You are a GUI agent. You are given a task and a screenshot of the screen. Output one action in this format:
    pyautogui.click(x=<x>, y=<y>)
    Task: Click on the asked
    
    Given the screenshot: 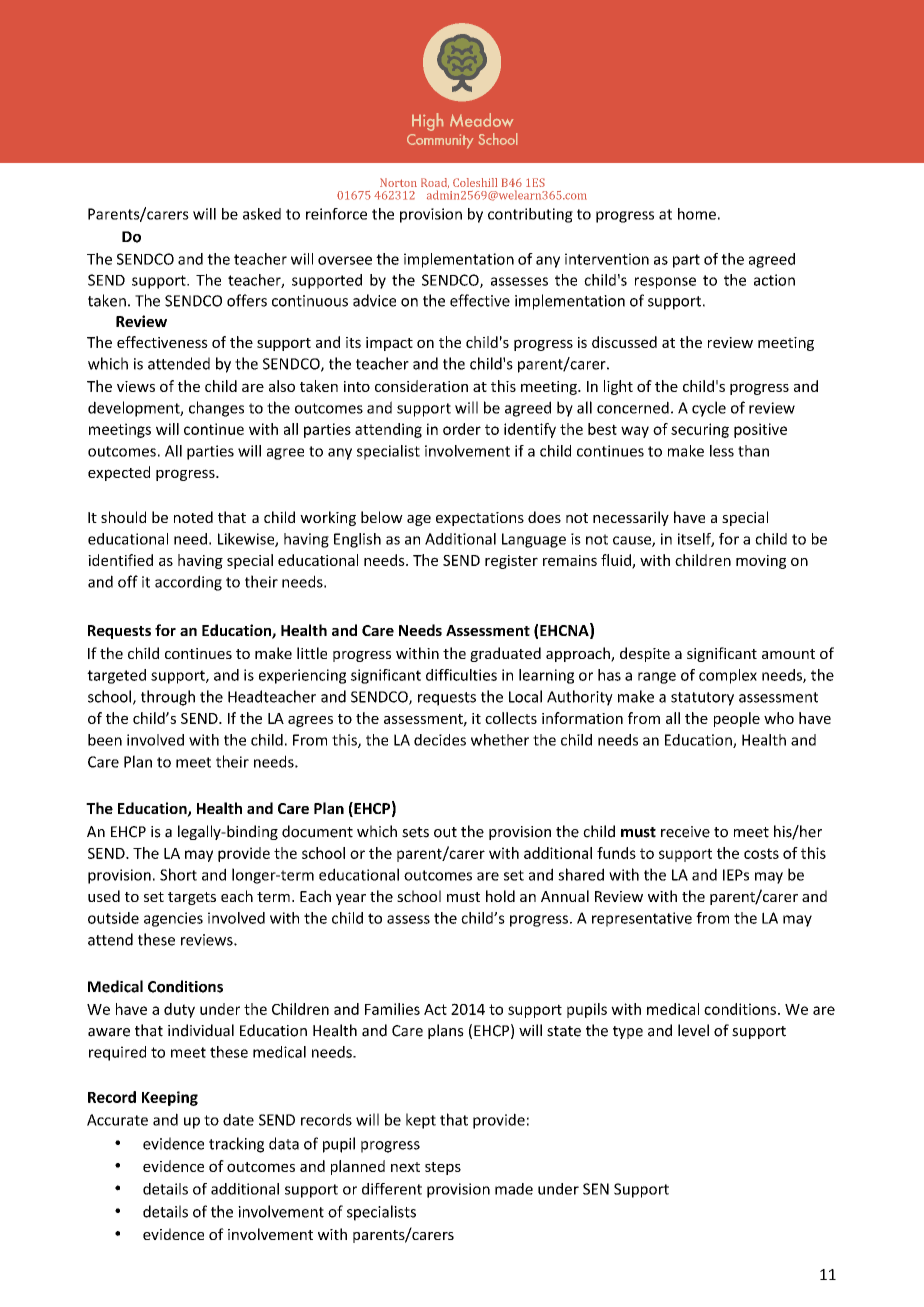 What is the action you would take?
    pyautogui.click(x=262, y=214)
